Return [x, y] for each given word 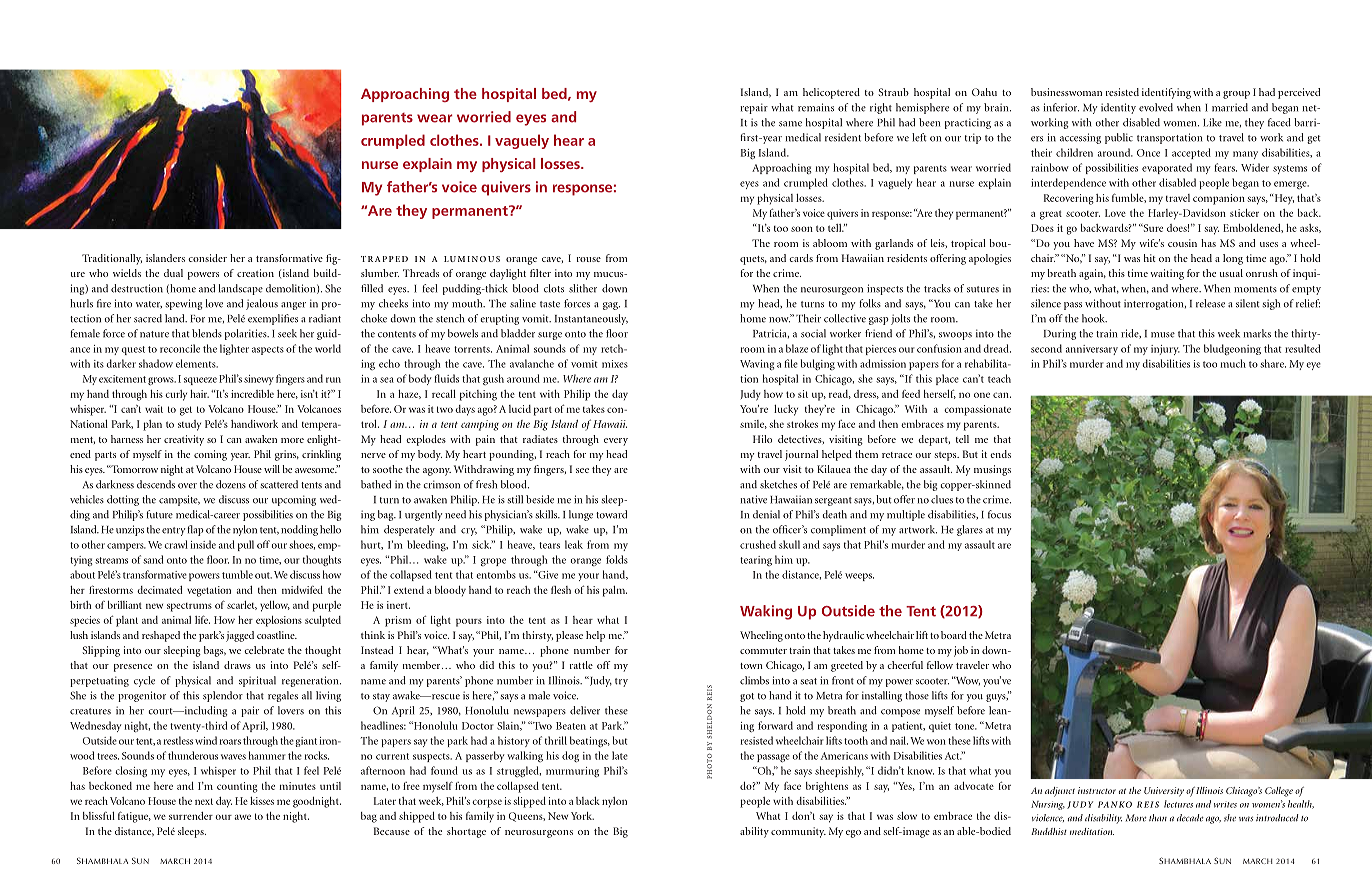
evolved [1156, 107]
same [790, 124]
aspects [268, 350]
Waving [757, 365]
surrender [191, 816]
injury [1165, 350]
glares [970, 530]
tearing [756, 561]
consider [207, 258]
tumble [237, 574]
